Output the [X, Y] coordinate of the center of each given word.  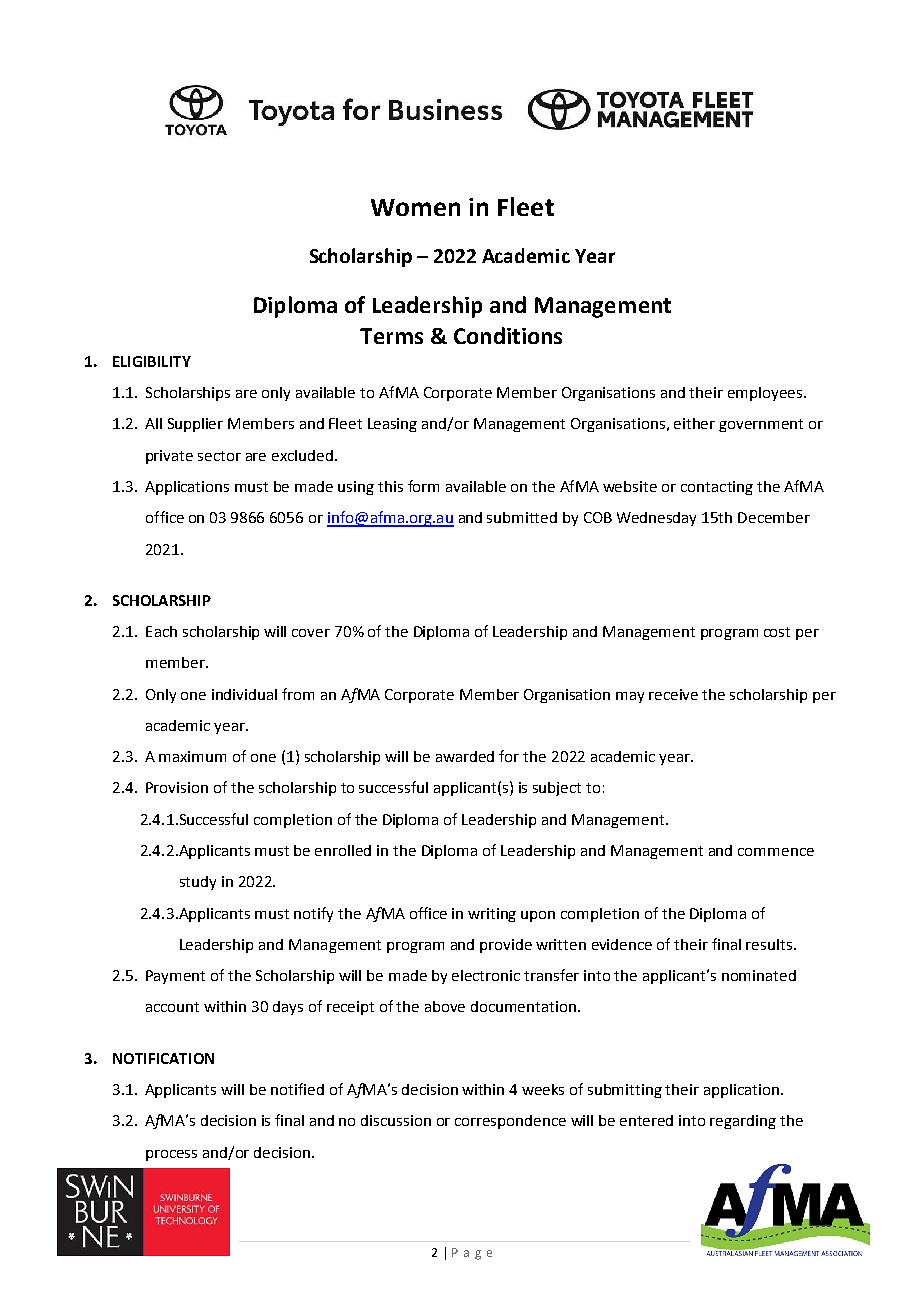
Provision [177, 787]
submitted [522, 517]
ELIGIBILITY [152, 361]
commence [776, 852]
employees [765, 394]
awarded [465, 756]
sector [219, 456]
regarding [743, 1122]
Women [415, 207]
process [171, 1155]
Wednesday [656, 519]
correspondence [510, 1122]
